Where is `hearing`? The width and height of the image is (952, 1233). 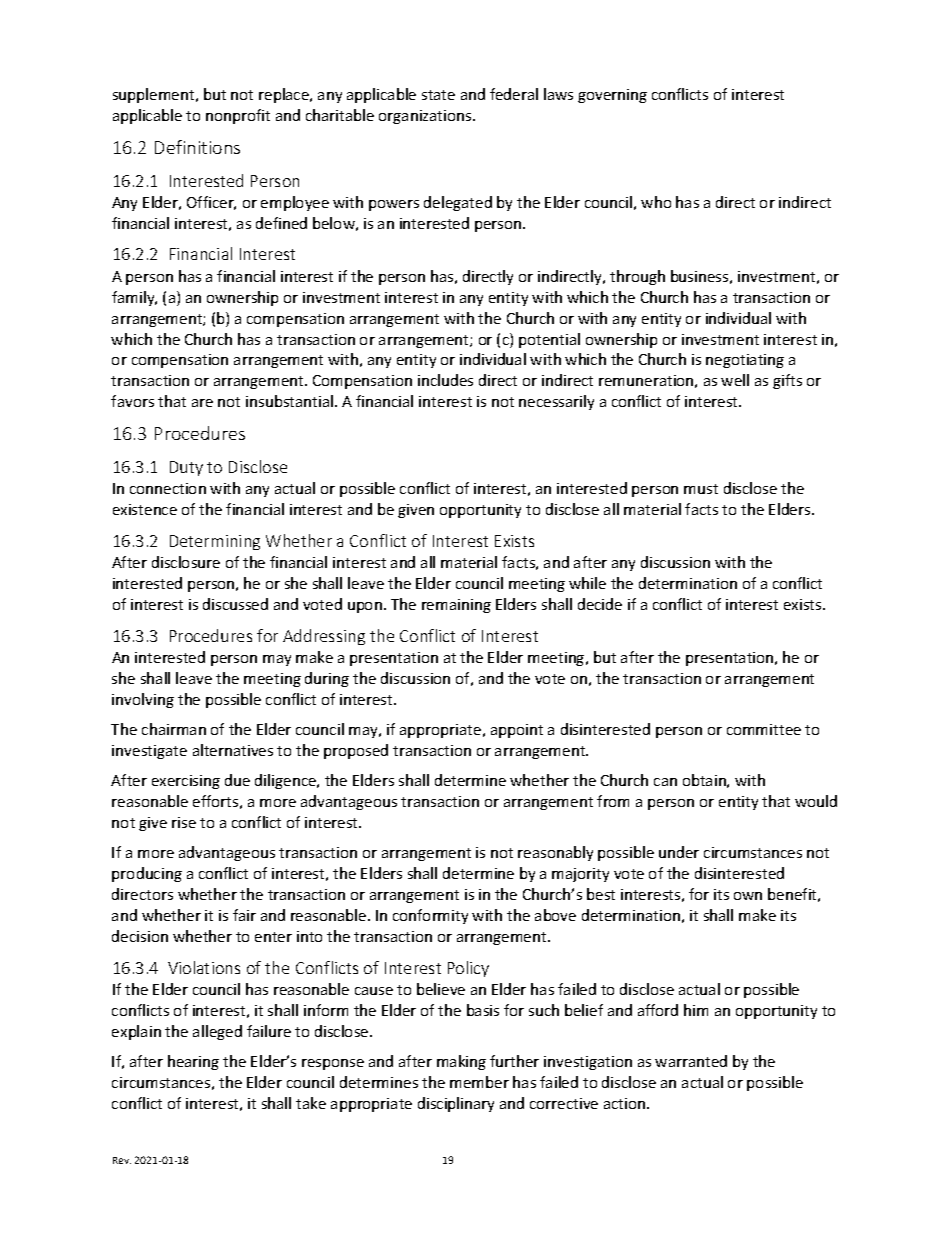
hearing is located at coordinates (193, 1062).
